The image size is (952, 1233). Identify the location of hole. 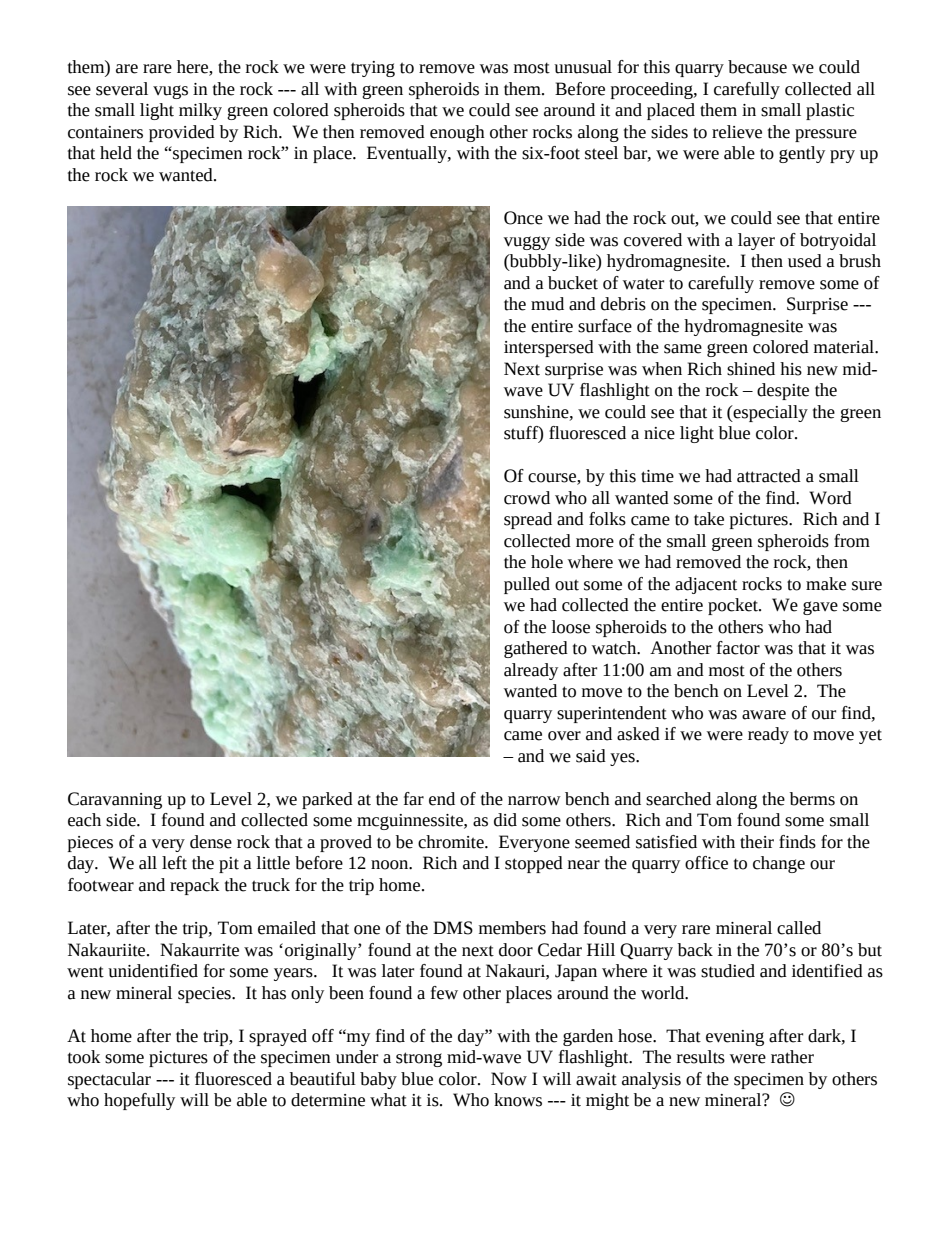
(547, 562).
